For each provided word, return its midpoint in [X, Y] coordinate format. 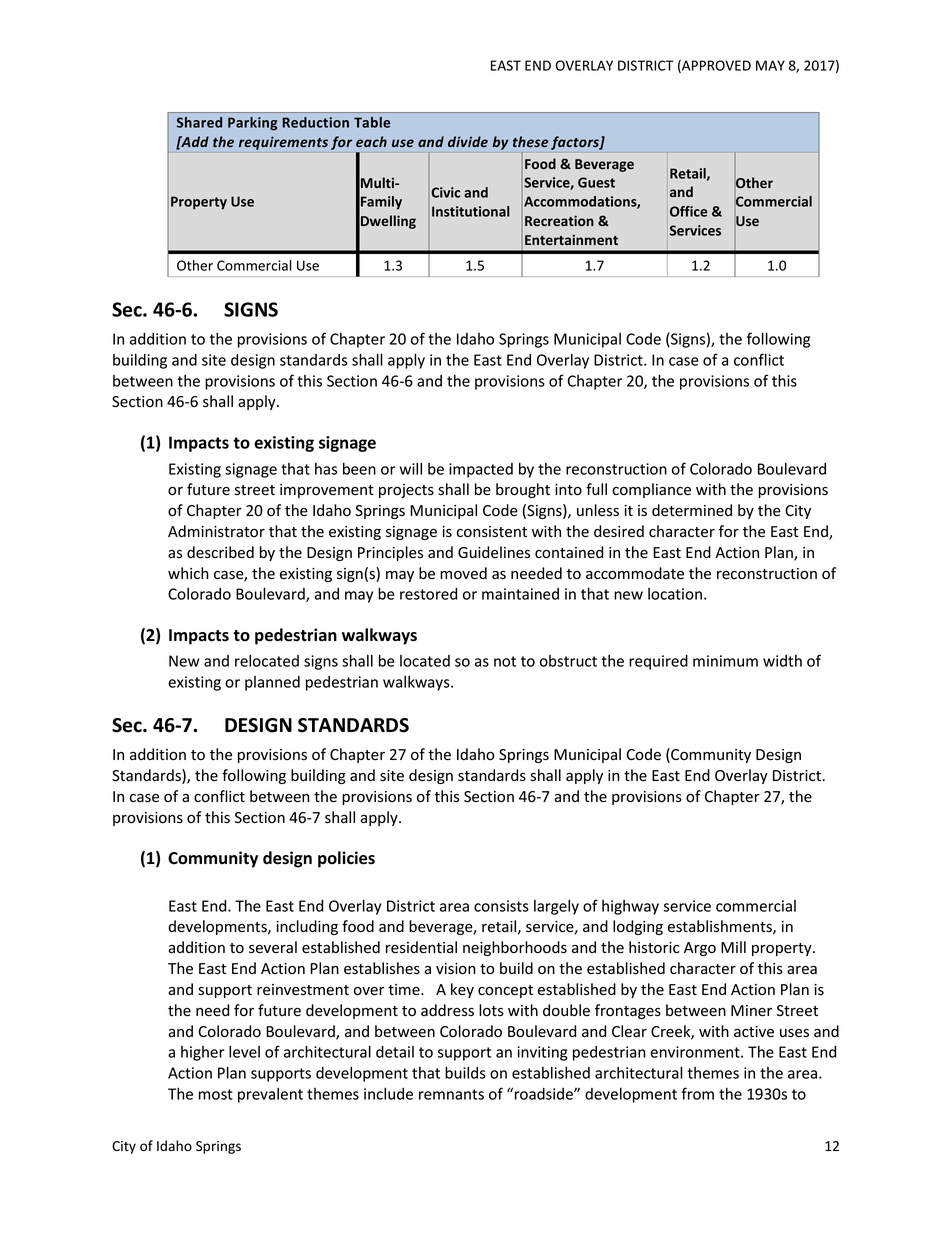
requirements [283, 143]
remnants [451, 1094]
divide [468, 141]
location [675, 594]
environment [696, 1052]
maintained [520, 594]
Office [688, 211]
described [220, 552]
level [244, 1052]
